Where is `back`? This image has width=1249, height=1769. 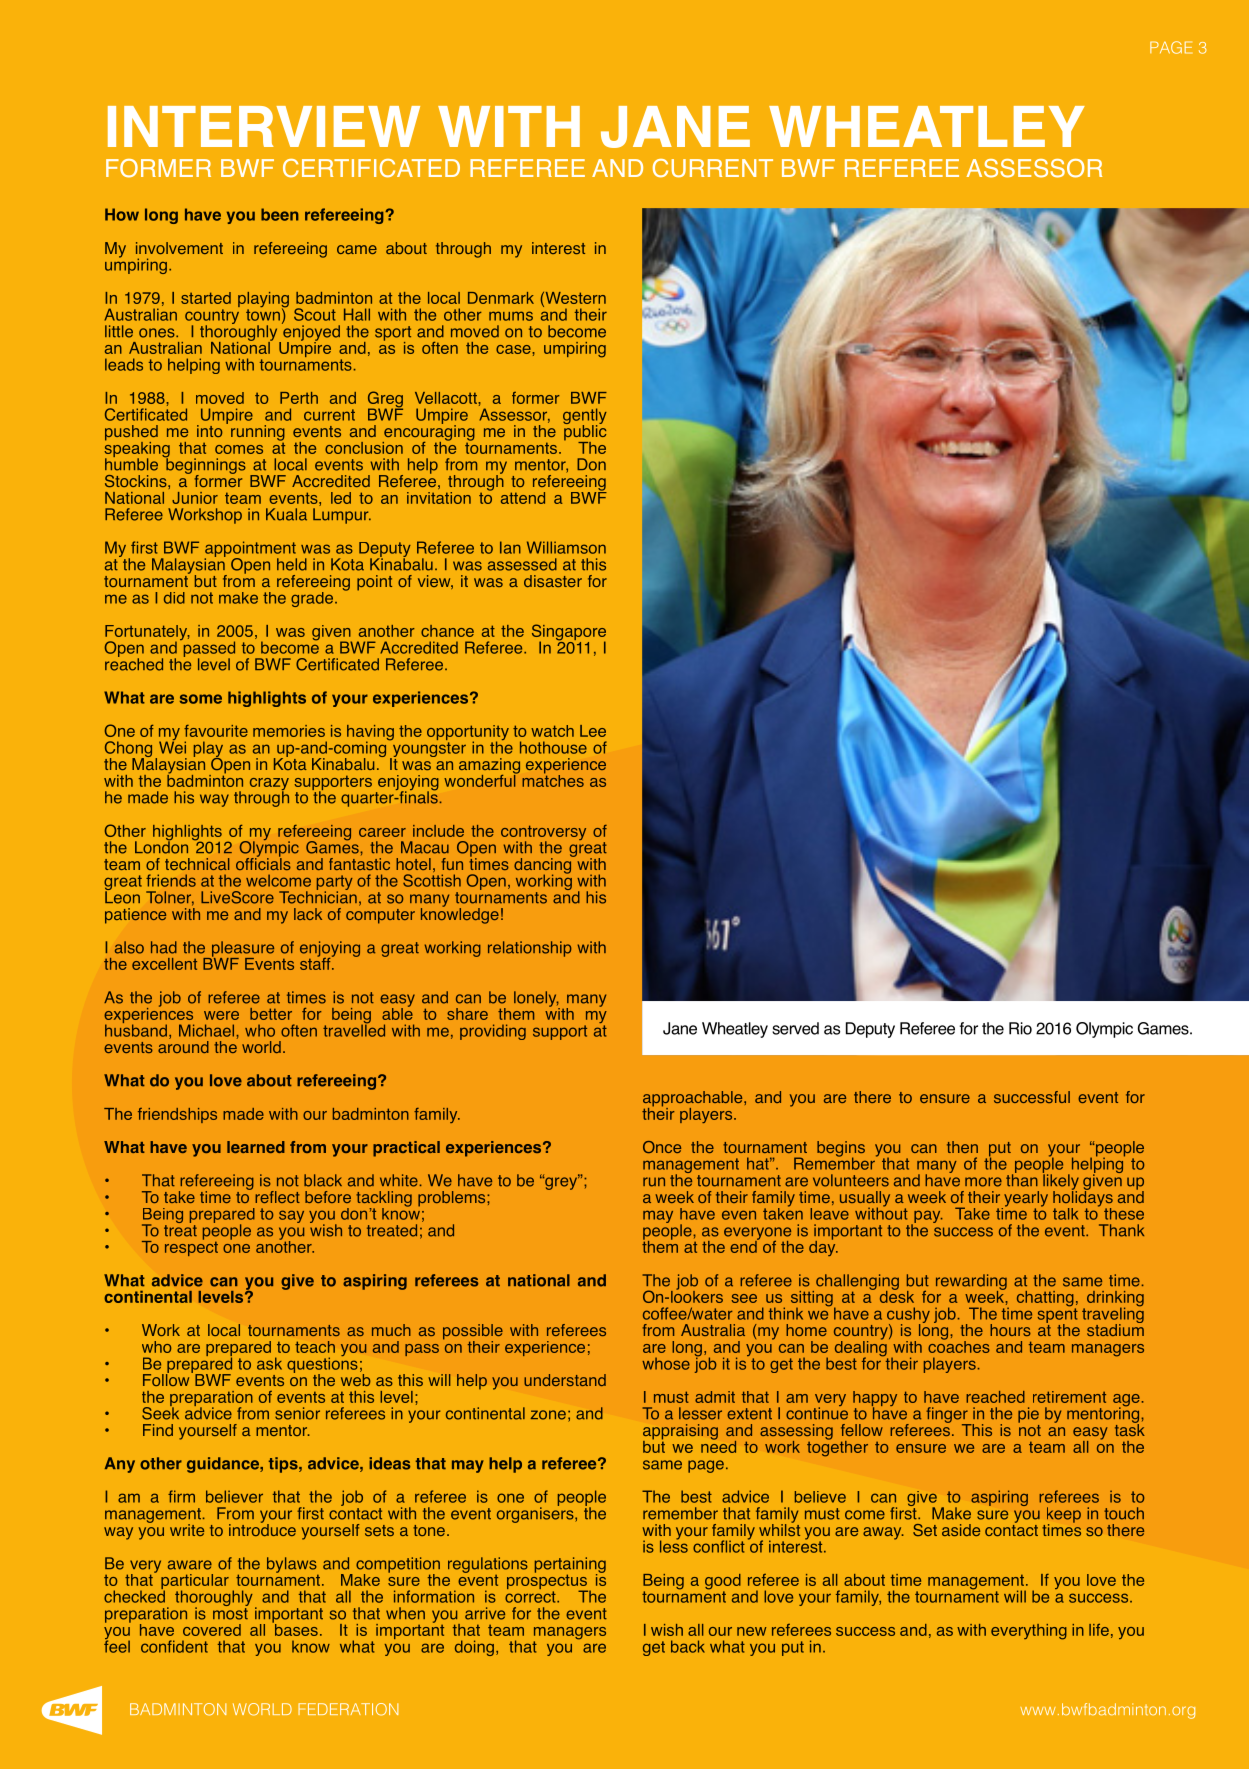
back is located at coordinates (688, 1646).
